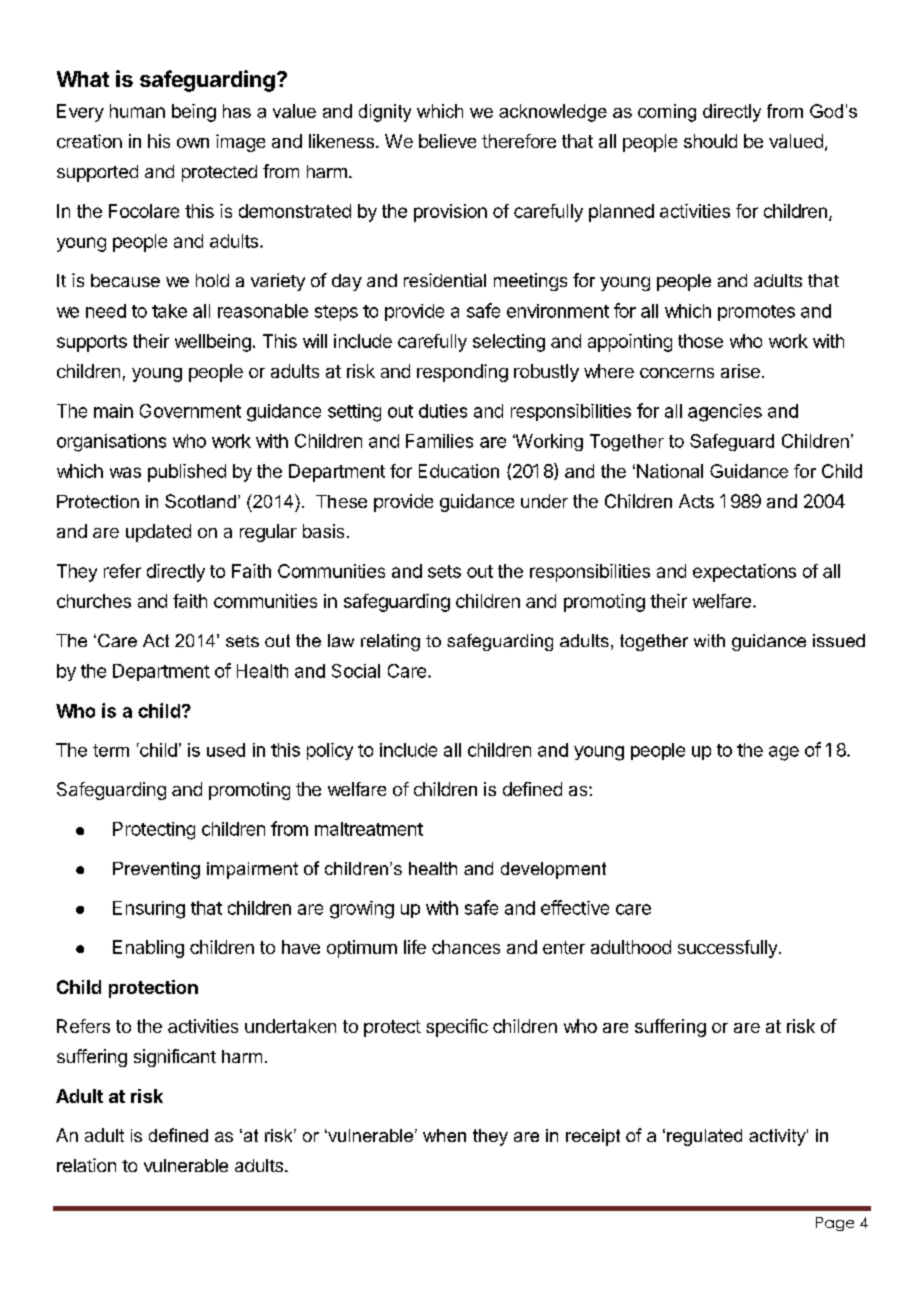 This screenshot has width=924, height=1308. Describe the element at coordinates (86, 1165) in the screenshot. I see `relation` at that location.
